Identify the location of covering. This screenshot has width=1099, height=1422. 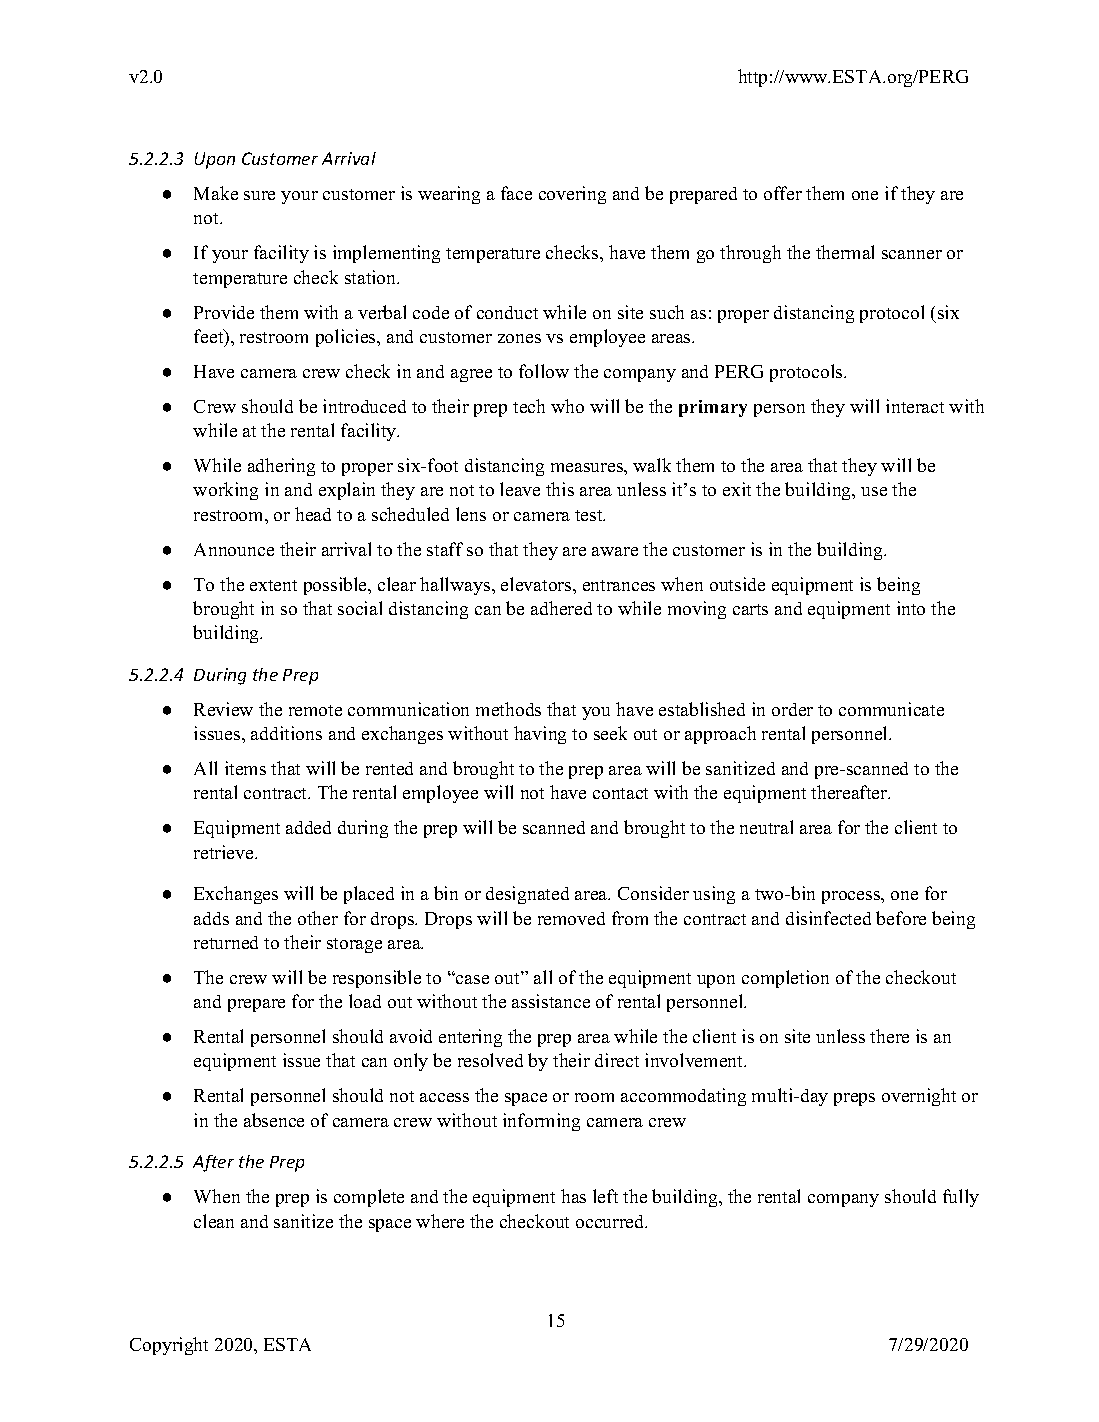
(572, 195).
